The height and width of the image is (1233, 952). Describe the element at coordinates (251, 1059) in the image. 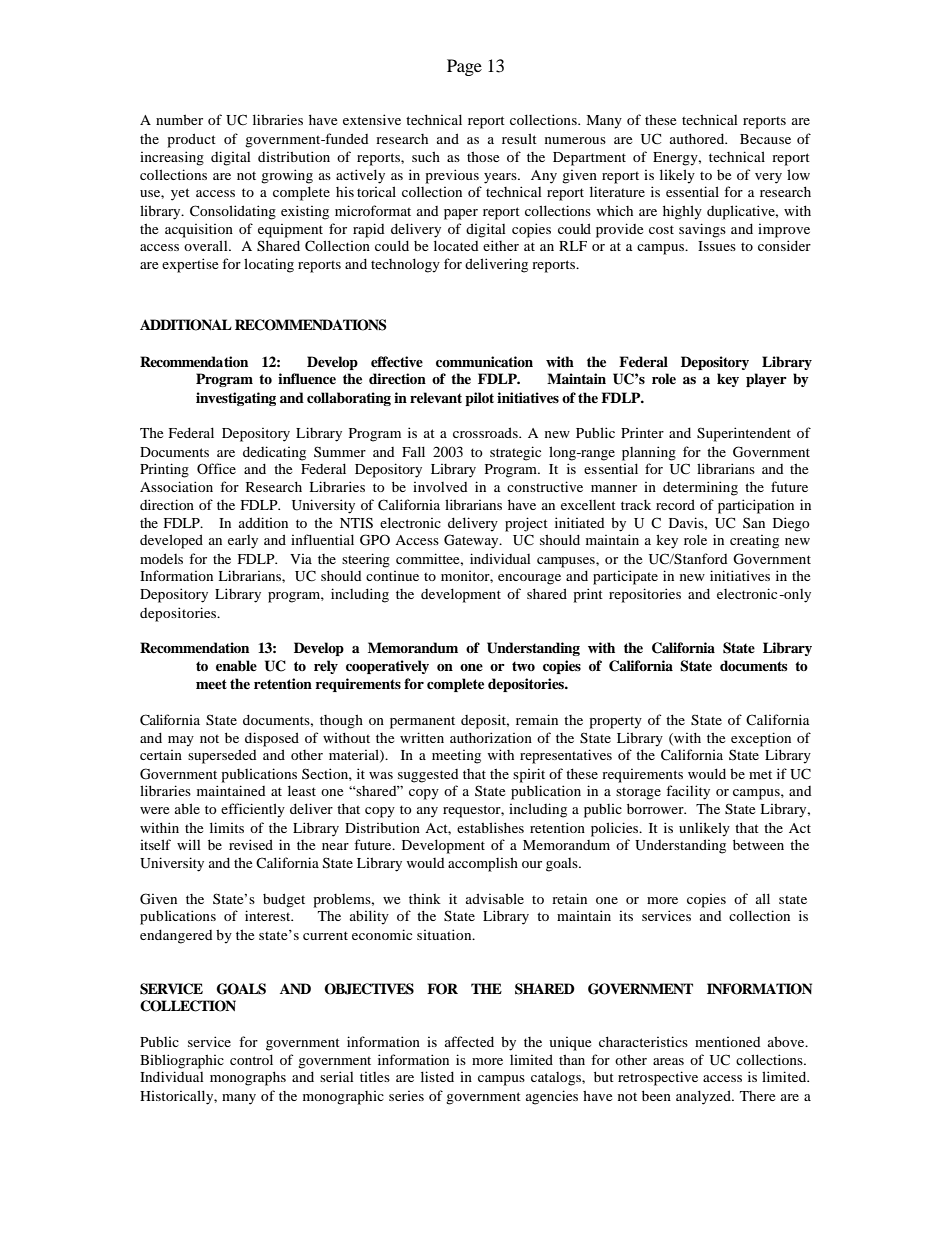

I see `control` at that location.
